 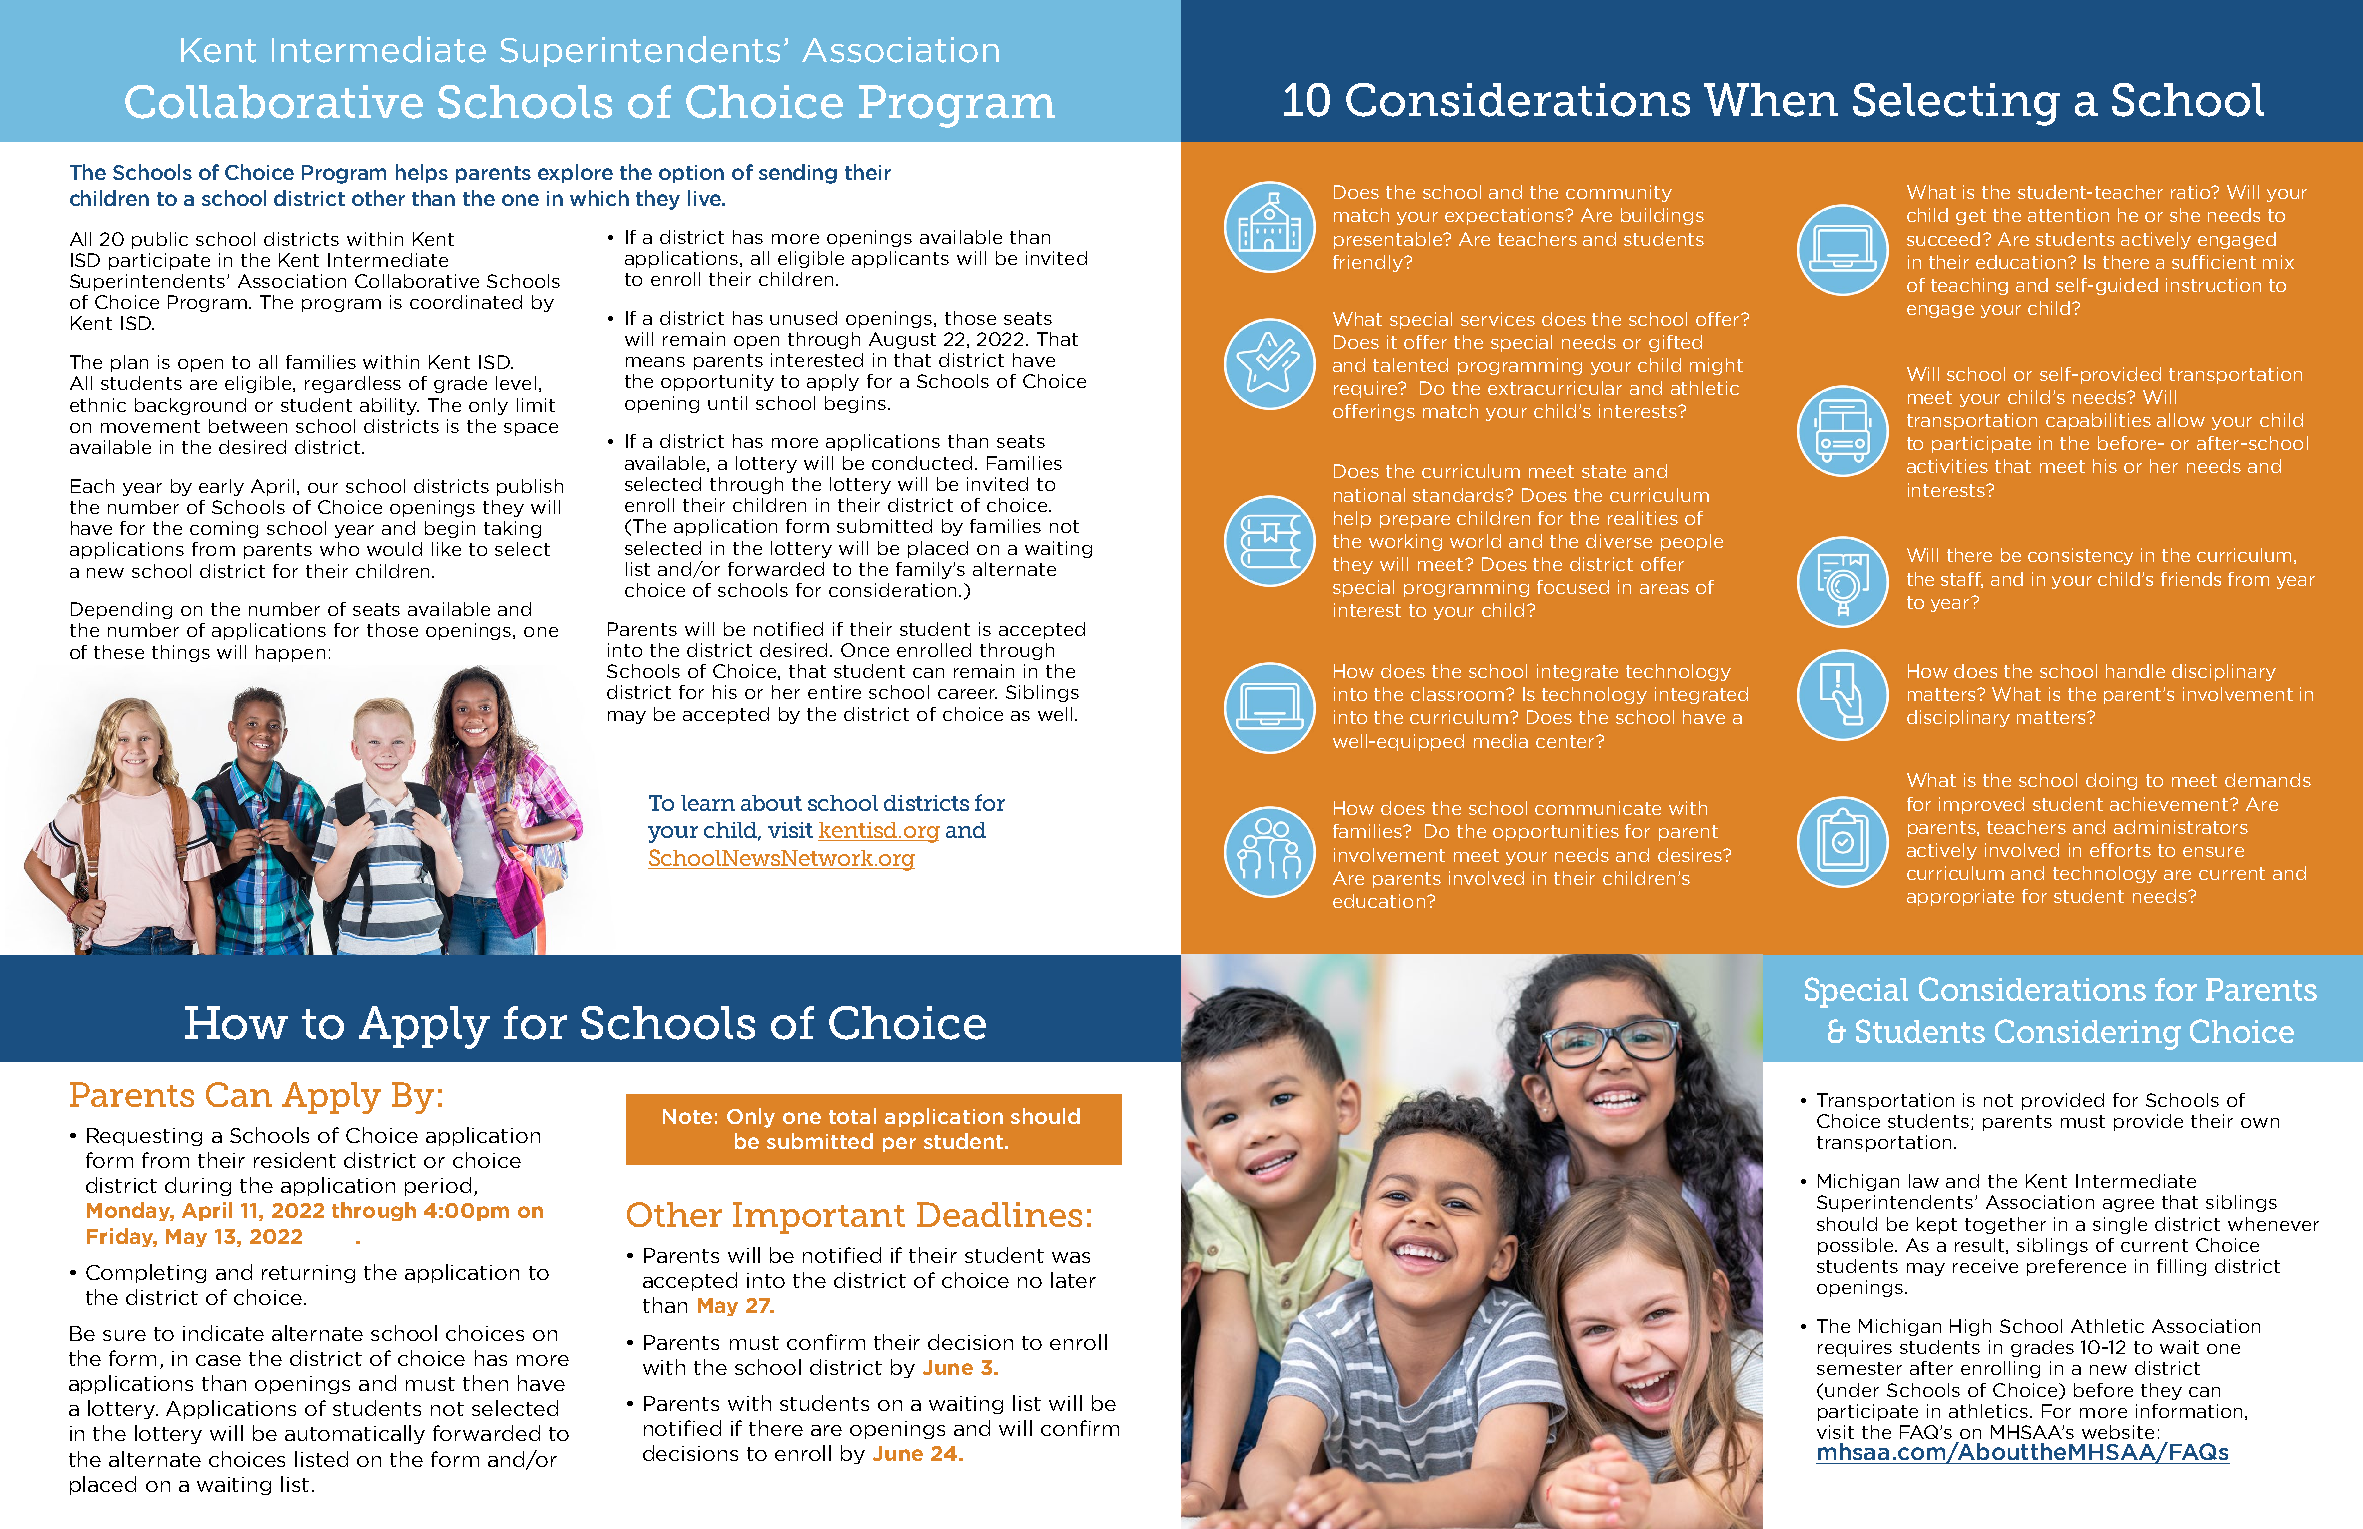 What do you see at coordinates (2068, 215) in the screenshot?
I see `attention` at bounding box center [2068, 215].
